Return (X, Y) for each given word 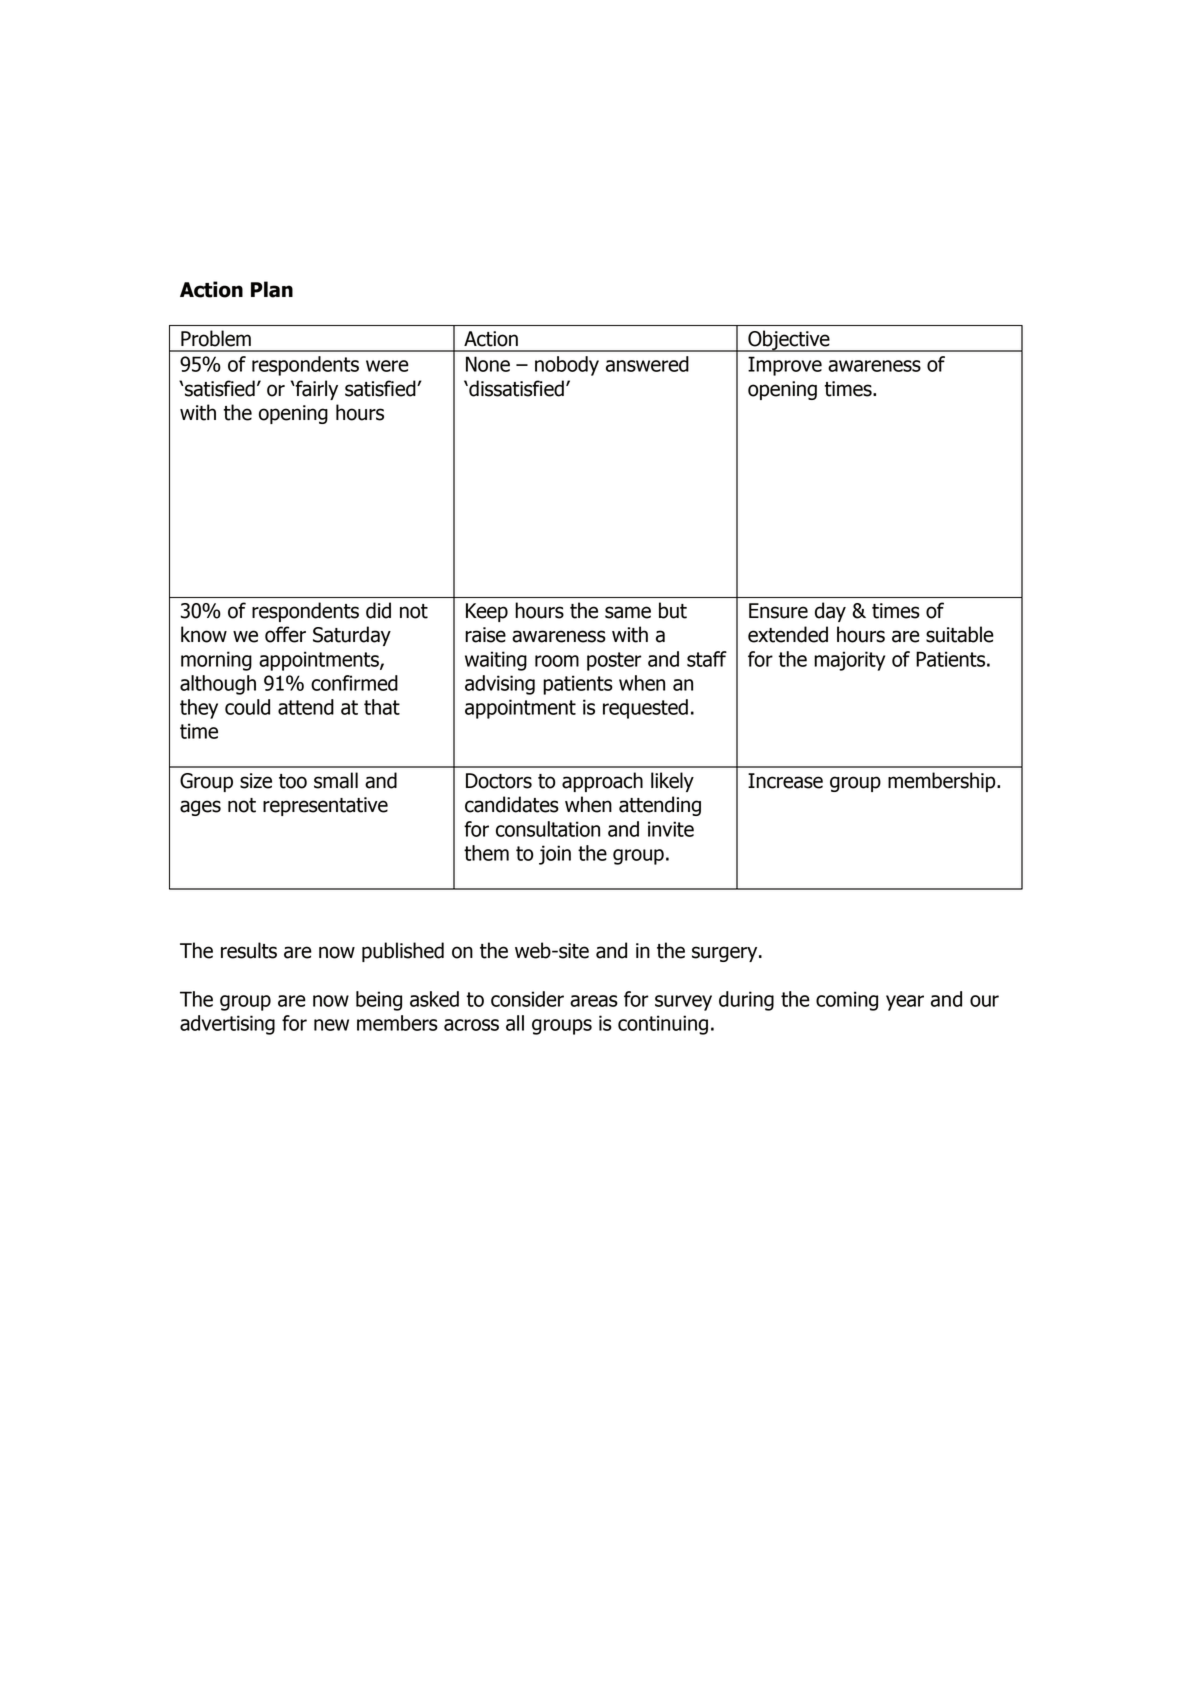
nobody (567, 366)
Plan (272, 289)
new (331, 1025)
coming (847, 1001)
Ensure (778, 611)
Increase (785, 781)
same (628, 612)
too (293, 781)
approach (602, 782)
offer (285, 634)
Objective (789, 341)
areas (594, 1001)
